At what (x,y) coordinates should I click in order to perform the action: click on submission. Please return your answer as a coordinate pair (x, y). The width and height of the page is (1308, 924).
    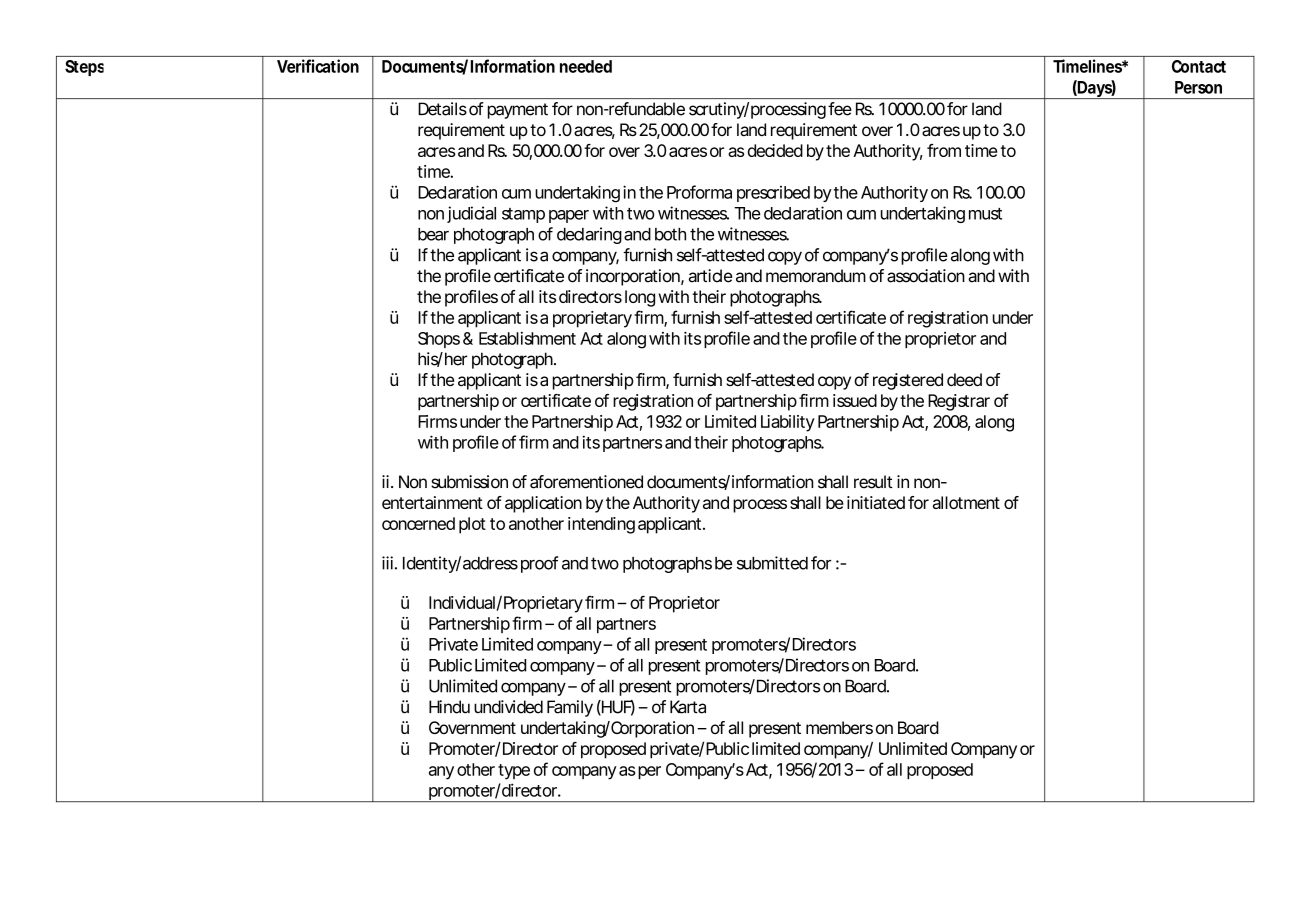
    Looking at the image, I should click on (469, 482).
